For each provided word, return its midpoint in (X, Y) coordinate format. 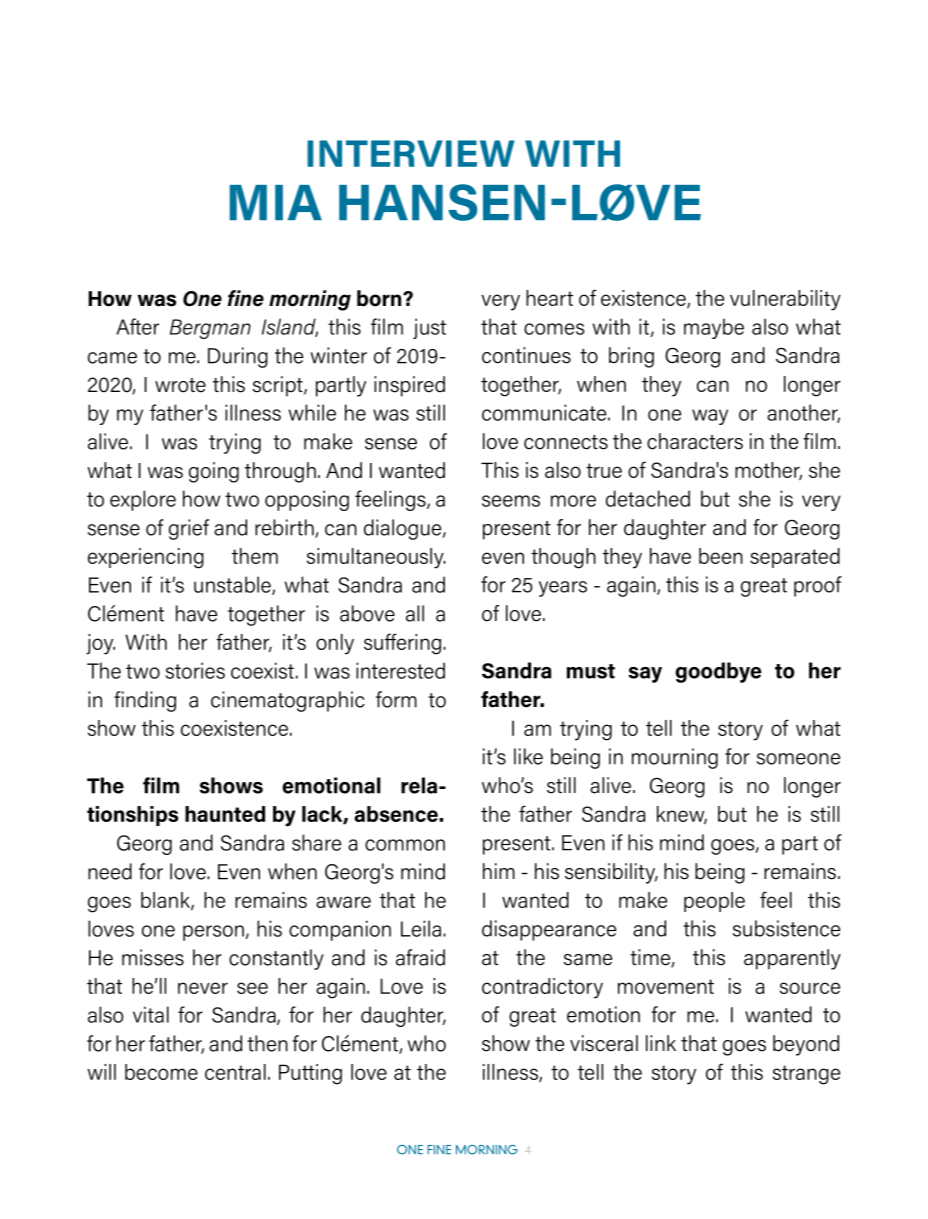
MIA (276, 202)
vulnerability (785, 300)
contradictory (542, 988)
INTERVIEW (411, 153)
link (661, 1043)
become (161, 1072)
